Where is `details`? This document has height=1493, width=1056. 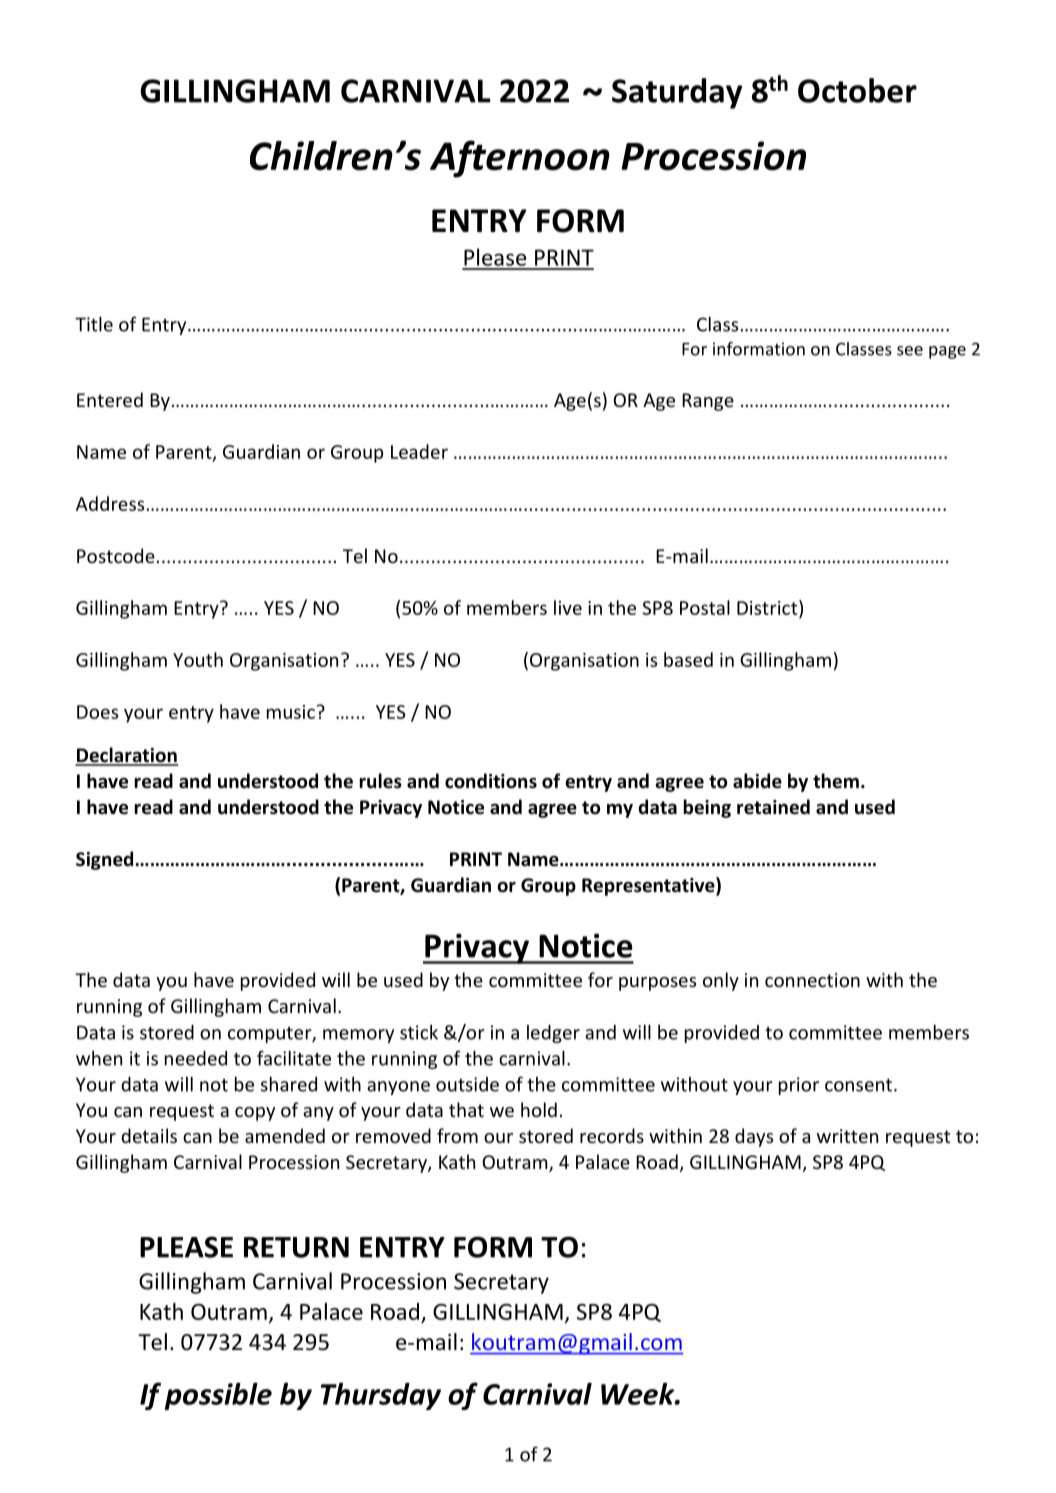
details is located at coordinates (149, 1135).
